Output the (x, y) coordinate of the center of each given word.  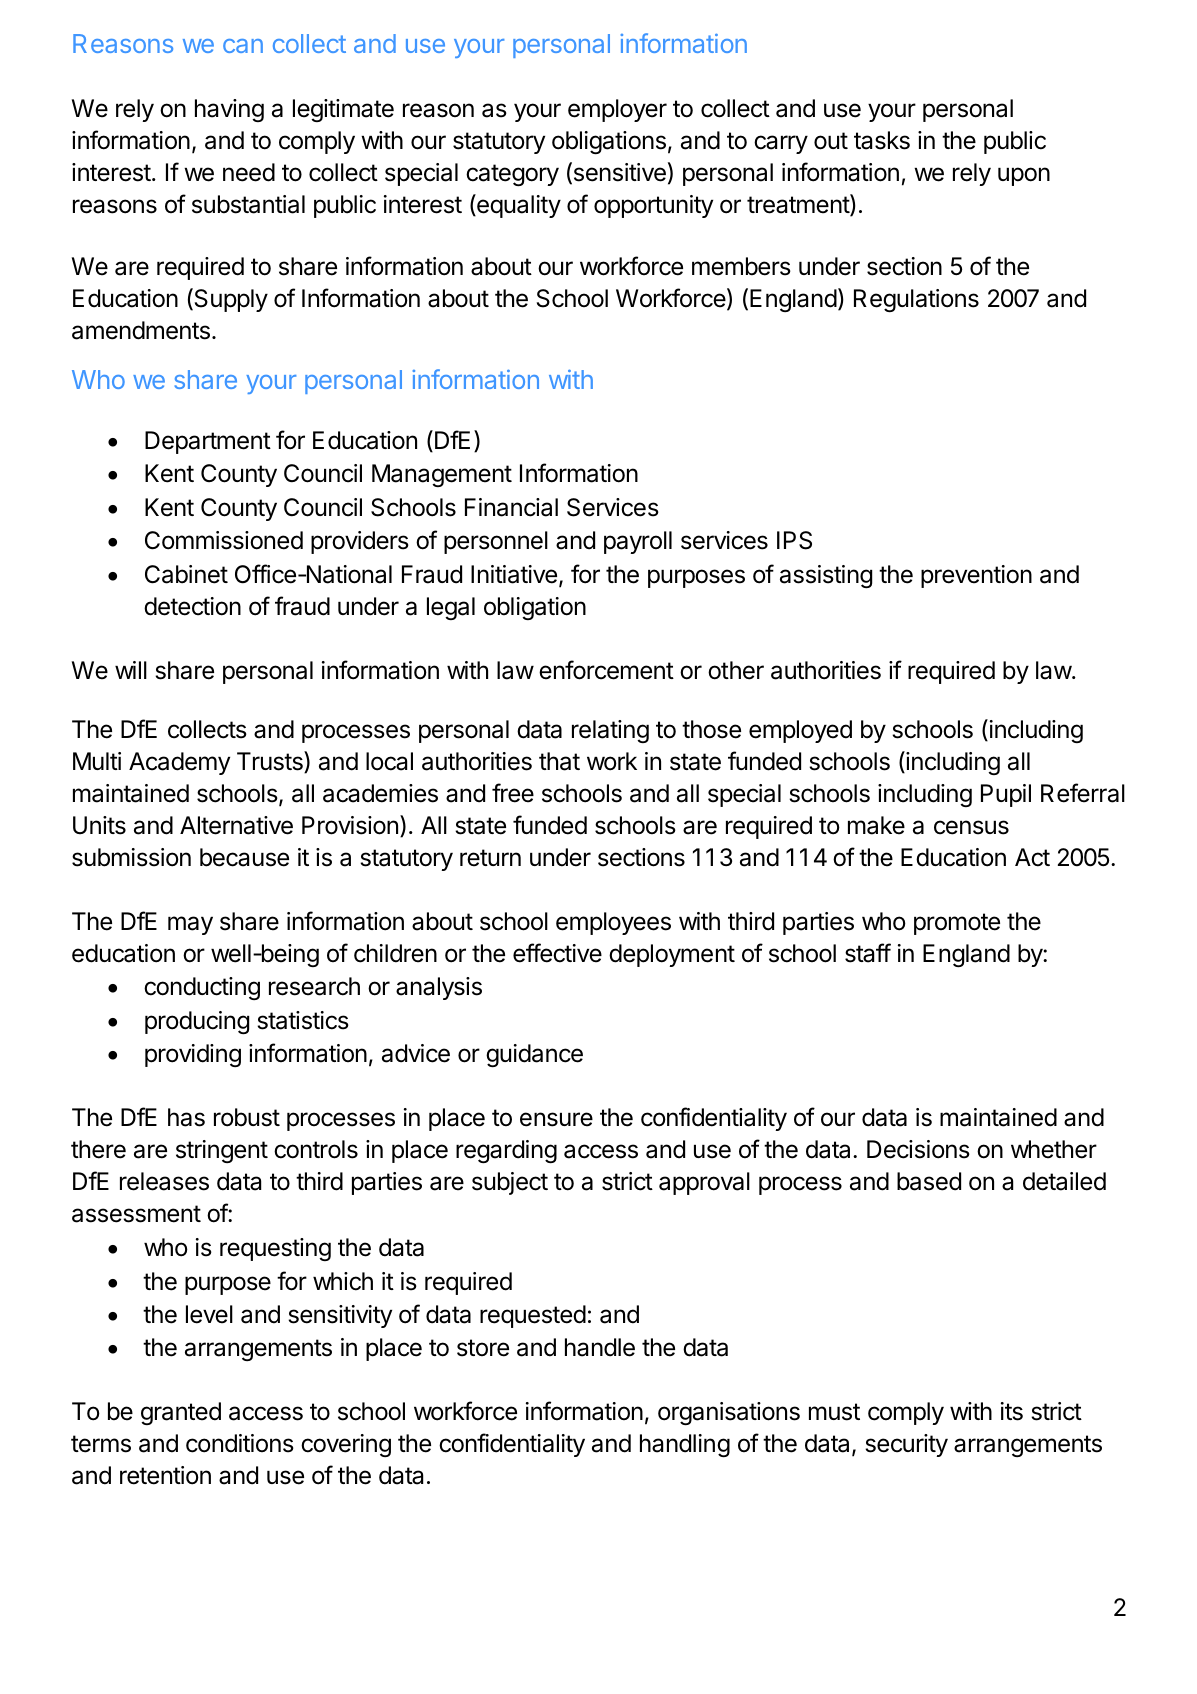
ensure (556, 1119)
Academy (179, 763)
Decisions (918, 1149)
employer (617, 110)
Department (208, 442)
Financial (511, 507)
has (186, 1117)
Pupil (1006, 795)
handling (685, 1445)
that (559, 761)
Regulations (916, 300)
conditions (240, 1443)
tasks (882, 140)
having (229, 110)
